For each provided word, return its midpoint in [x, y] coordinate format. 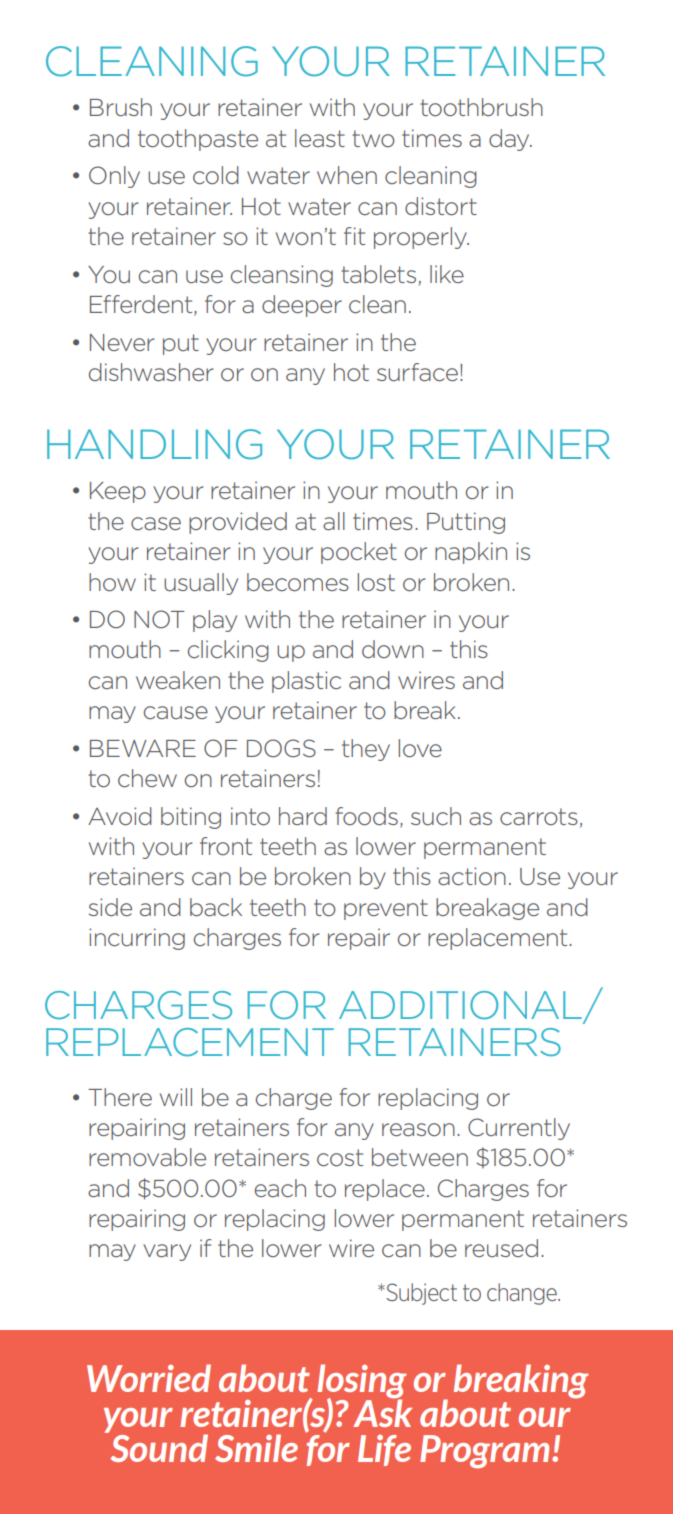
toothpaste [198, 140]
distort [441, 206]
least [320, 138]
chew [147, 778]
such [436, 816]
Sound [158, 1447]
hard [303, 816]
